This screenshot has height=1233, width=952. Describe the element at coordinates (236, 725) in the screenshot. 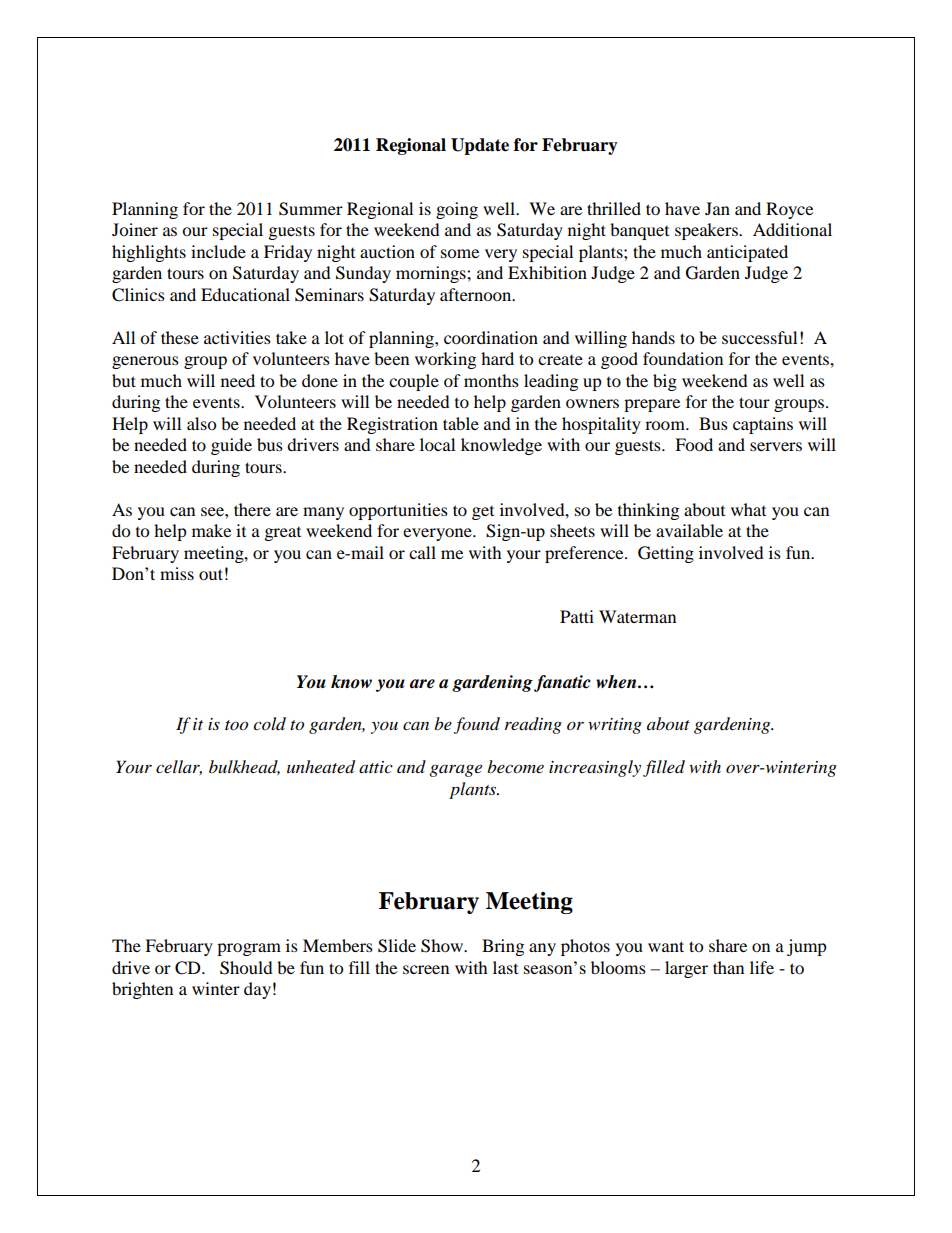

I see `too` at that location.
